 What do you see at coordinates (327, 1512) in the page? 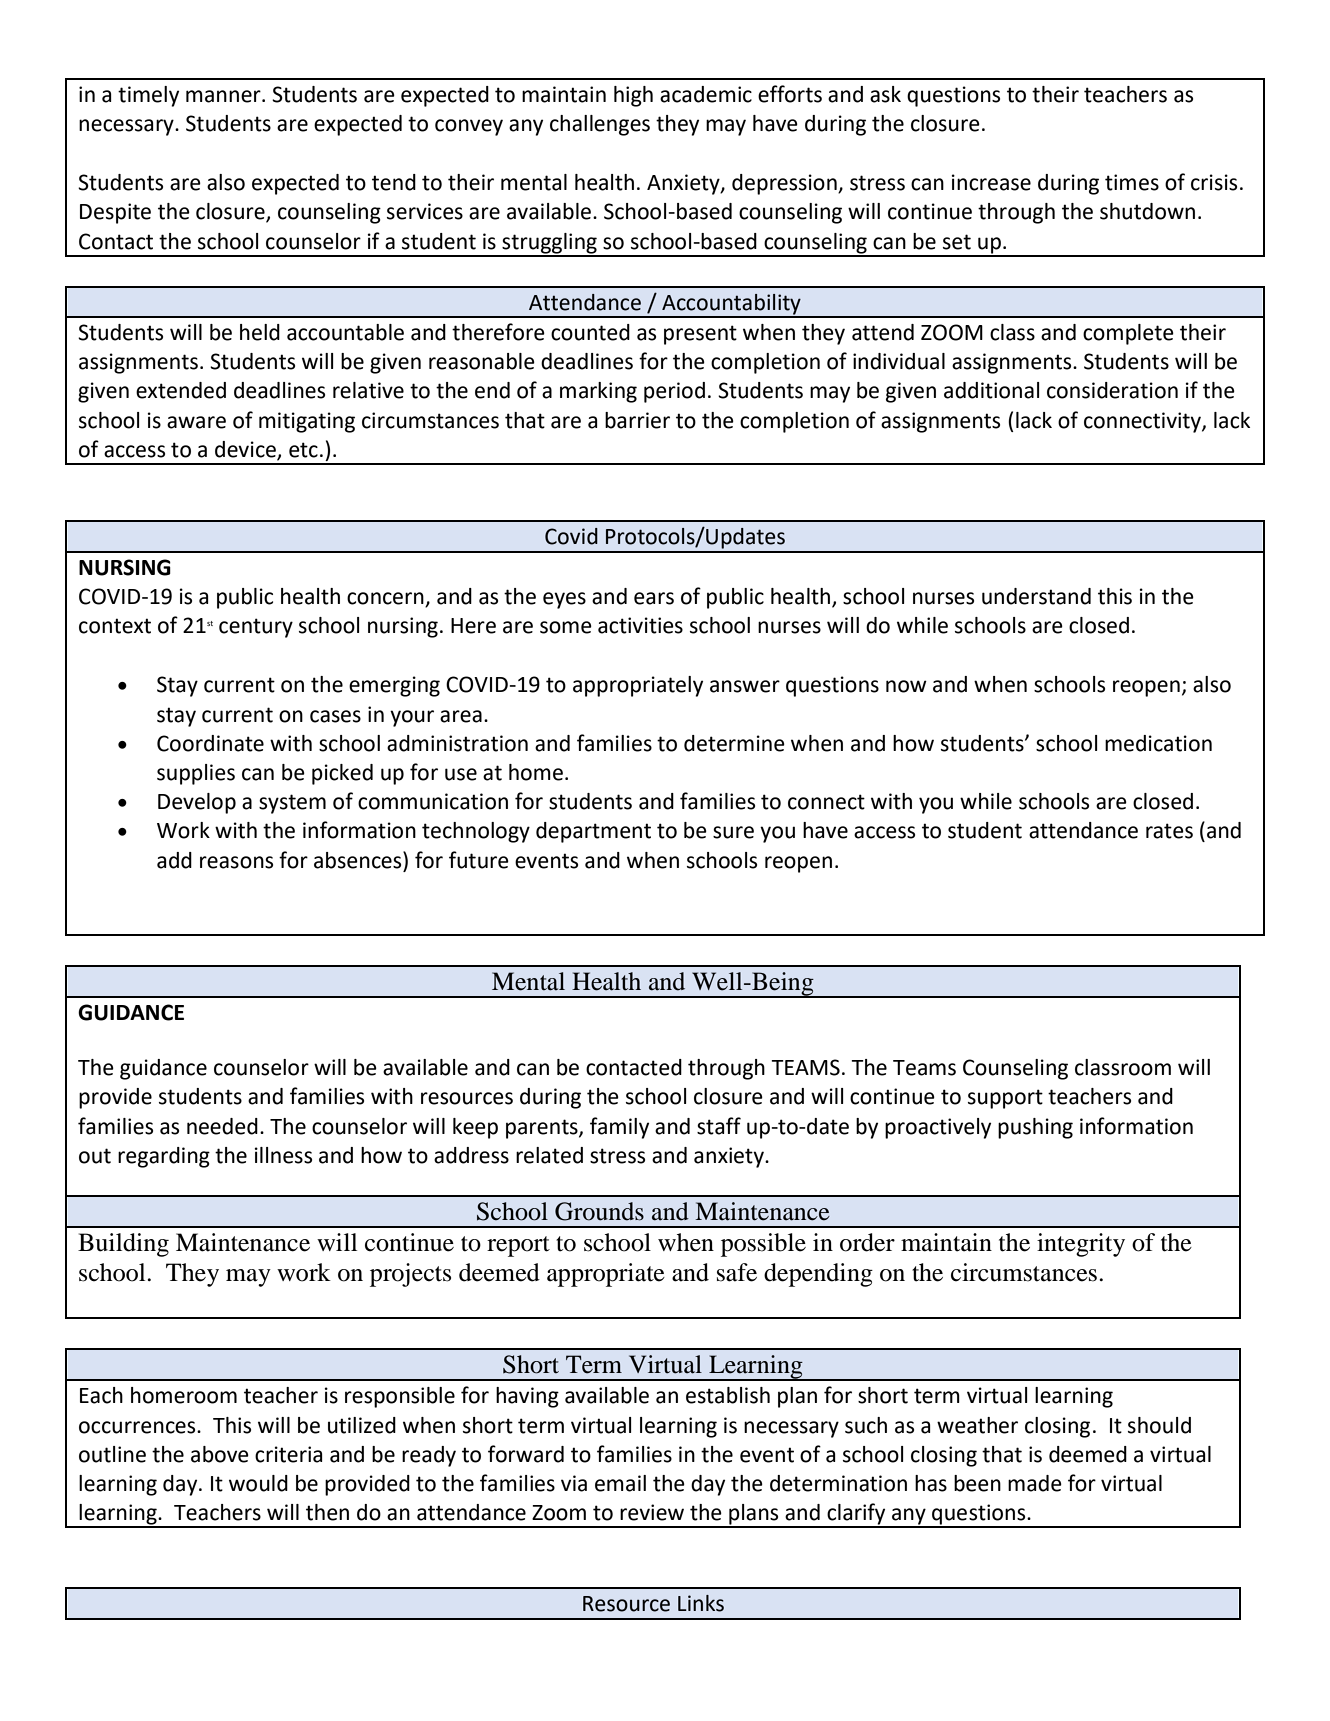
I see `then` at bounding box center [327, 1512].
